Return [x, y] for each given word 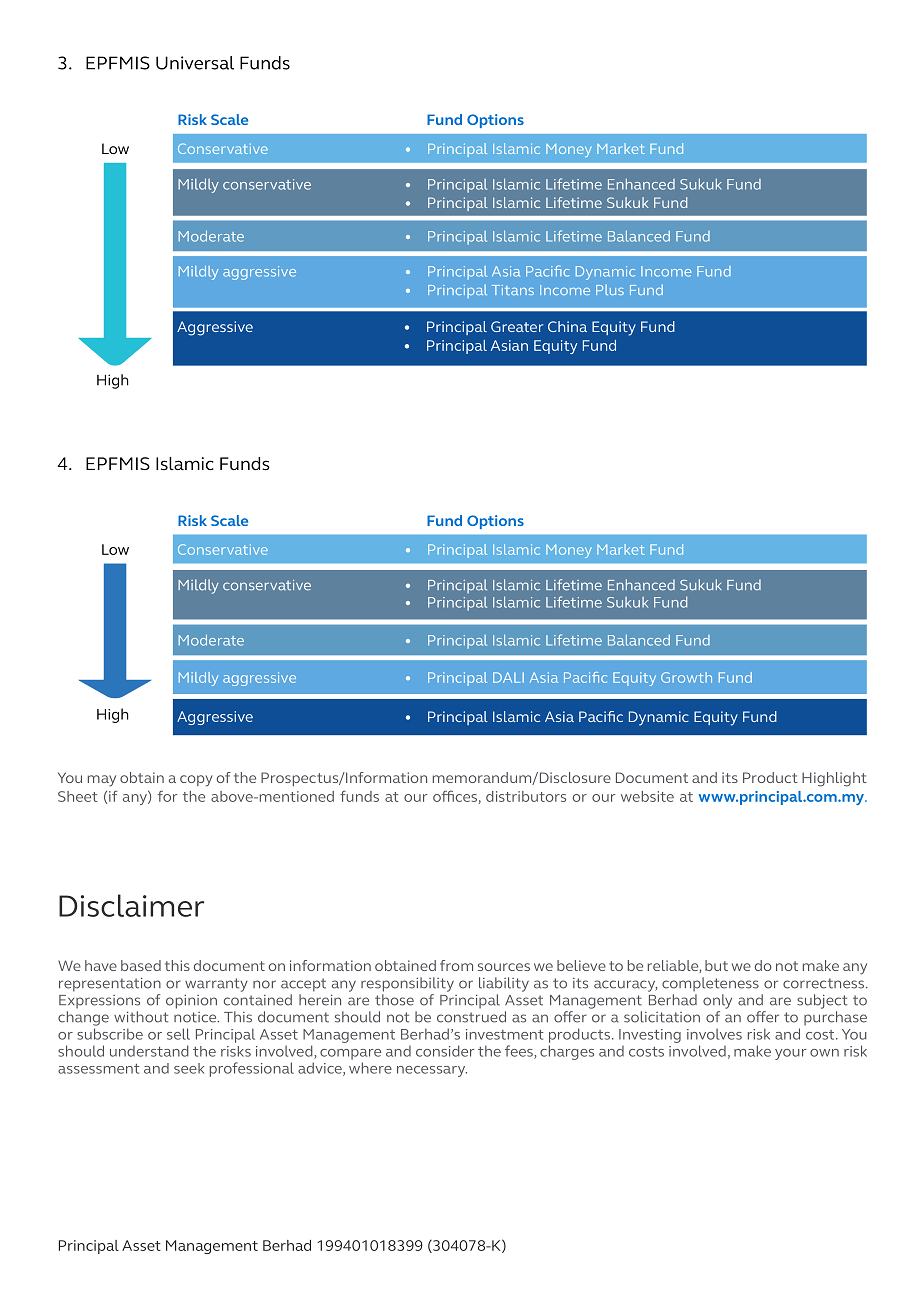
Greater [517, 326]
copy [196, 781]
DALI [508, 677]
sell [178, 1034]
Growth [686, 677]
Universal [195, 63]
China [567, 326]
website [647, 796]
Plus [610, 290]
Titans [513, 290]
